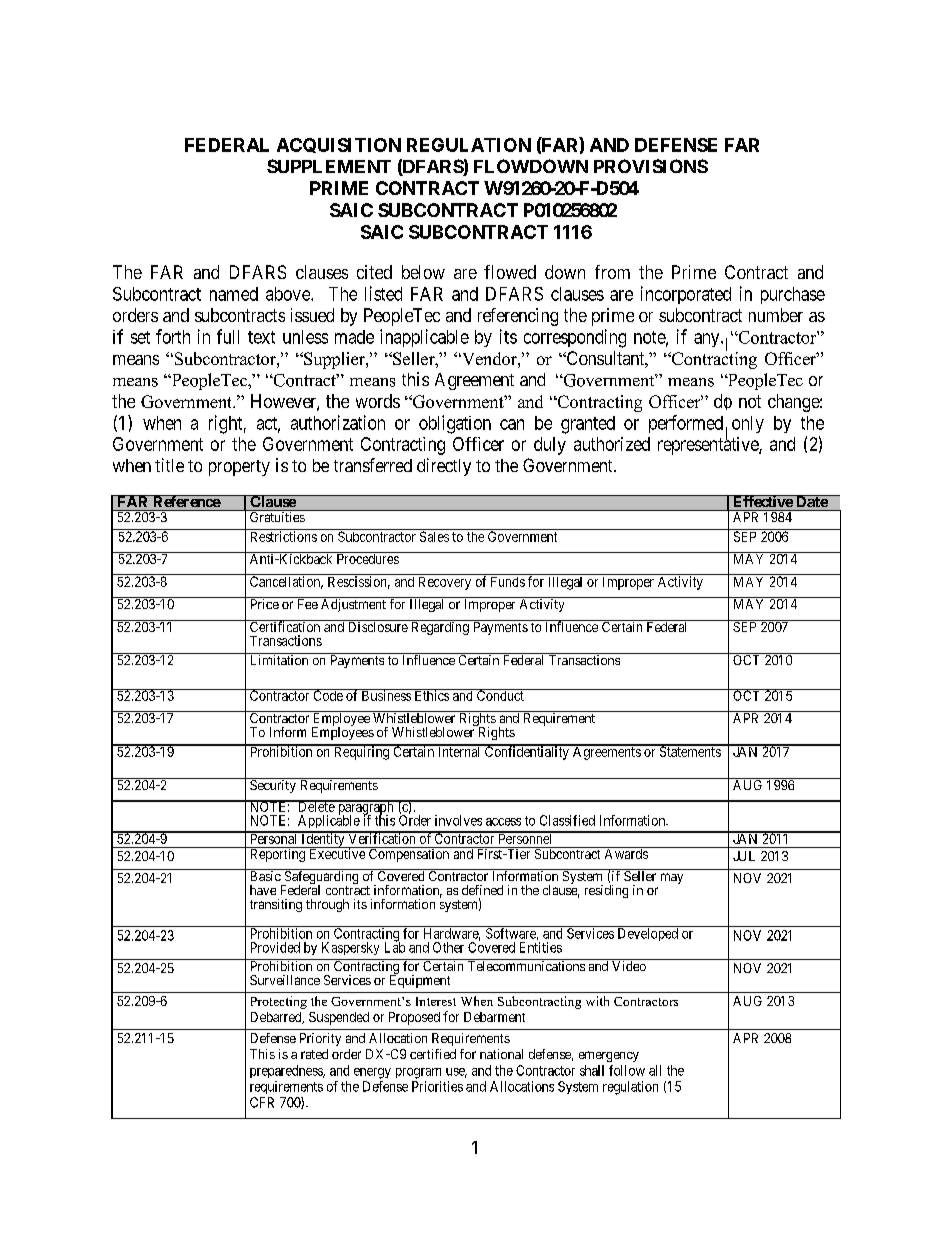  What do you see at coordinates (339, 145) in the page?
I see `ACQUISITION` at bounding box center [339, 145].
